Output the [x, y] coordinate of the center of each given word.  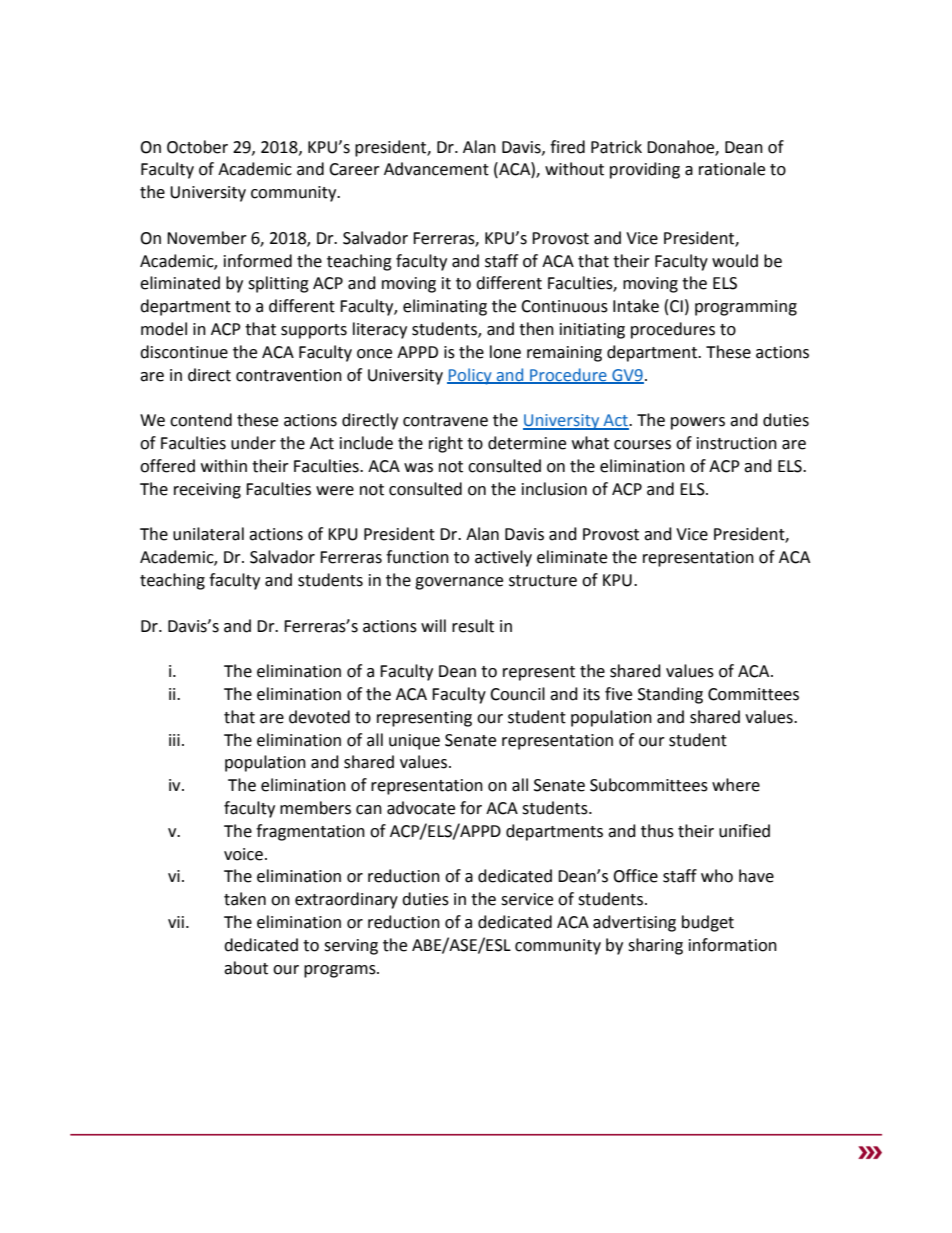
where [736, 785]
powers [698, 423]
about [246, 968]
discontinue [184, 352]
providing [645, 170]
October [197, 147]
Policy [470, 376]
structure [543, 581]
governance [459, 583]
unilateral [208, 534]
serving [351, 947]
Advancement [436, 169]
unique [414, 742]
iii [174, 740]
